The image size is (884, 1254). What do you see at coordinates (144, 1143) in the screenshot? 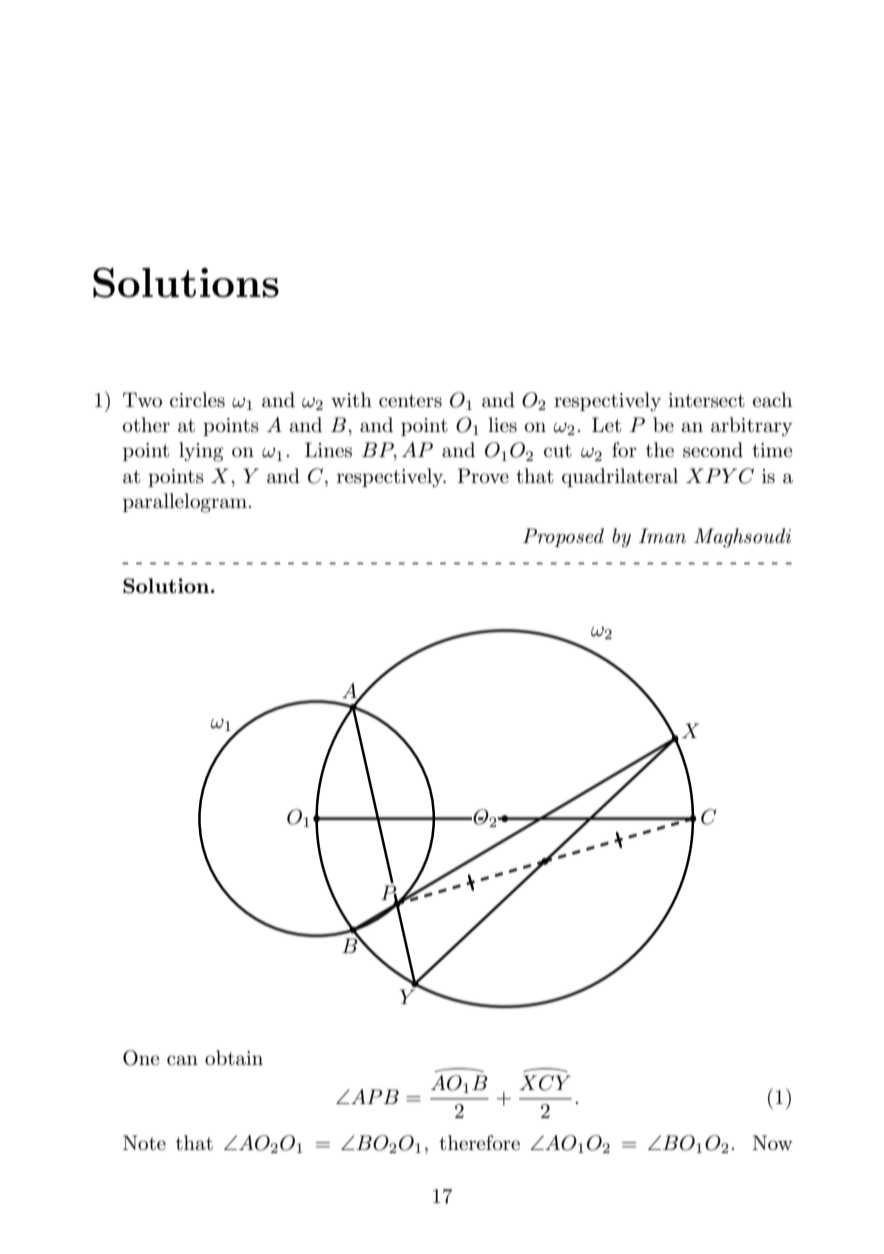
I see `Note` at bounding box center [144, 1143].
